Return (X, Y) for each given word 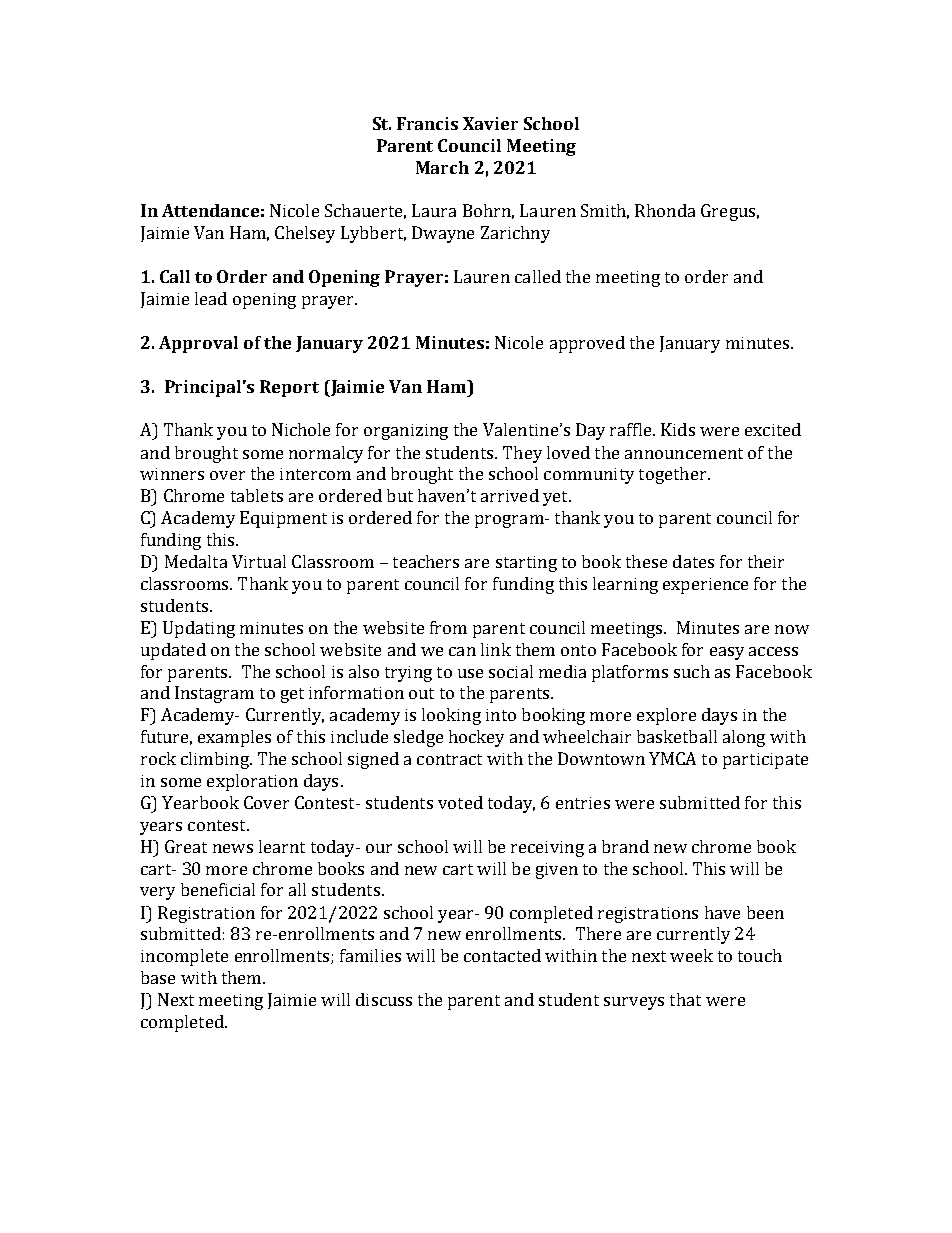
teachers (426, 561)
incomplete (184, 957)
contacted (502, 955)
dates (693, 561)
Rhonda (665, 210)
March (442, 167)
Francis (427, 123)
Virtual (259, 561)
